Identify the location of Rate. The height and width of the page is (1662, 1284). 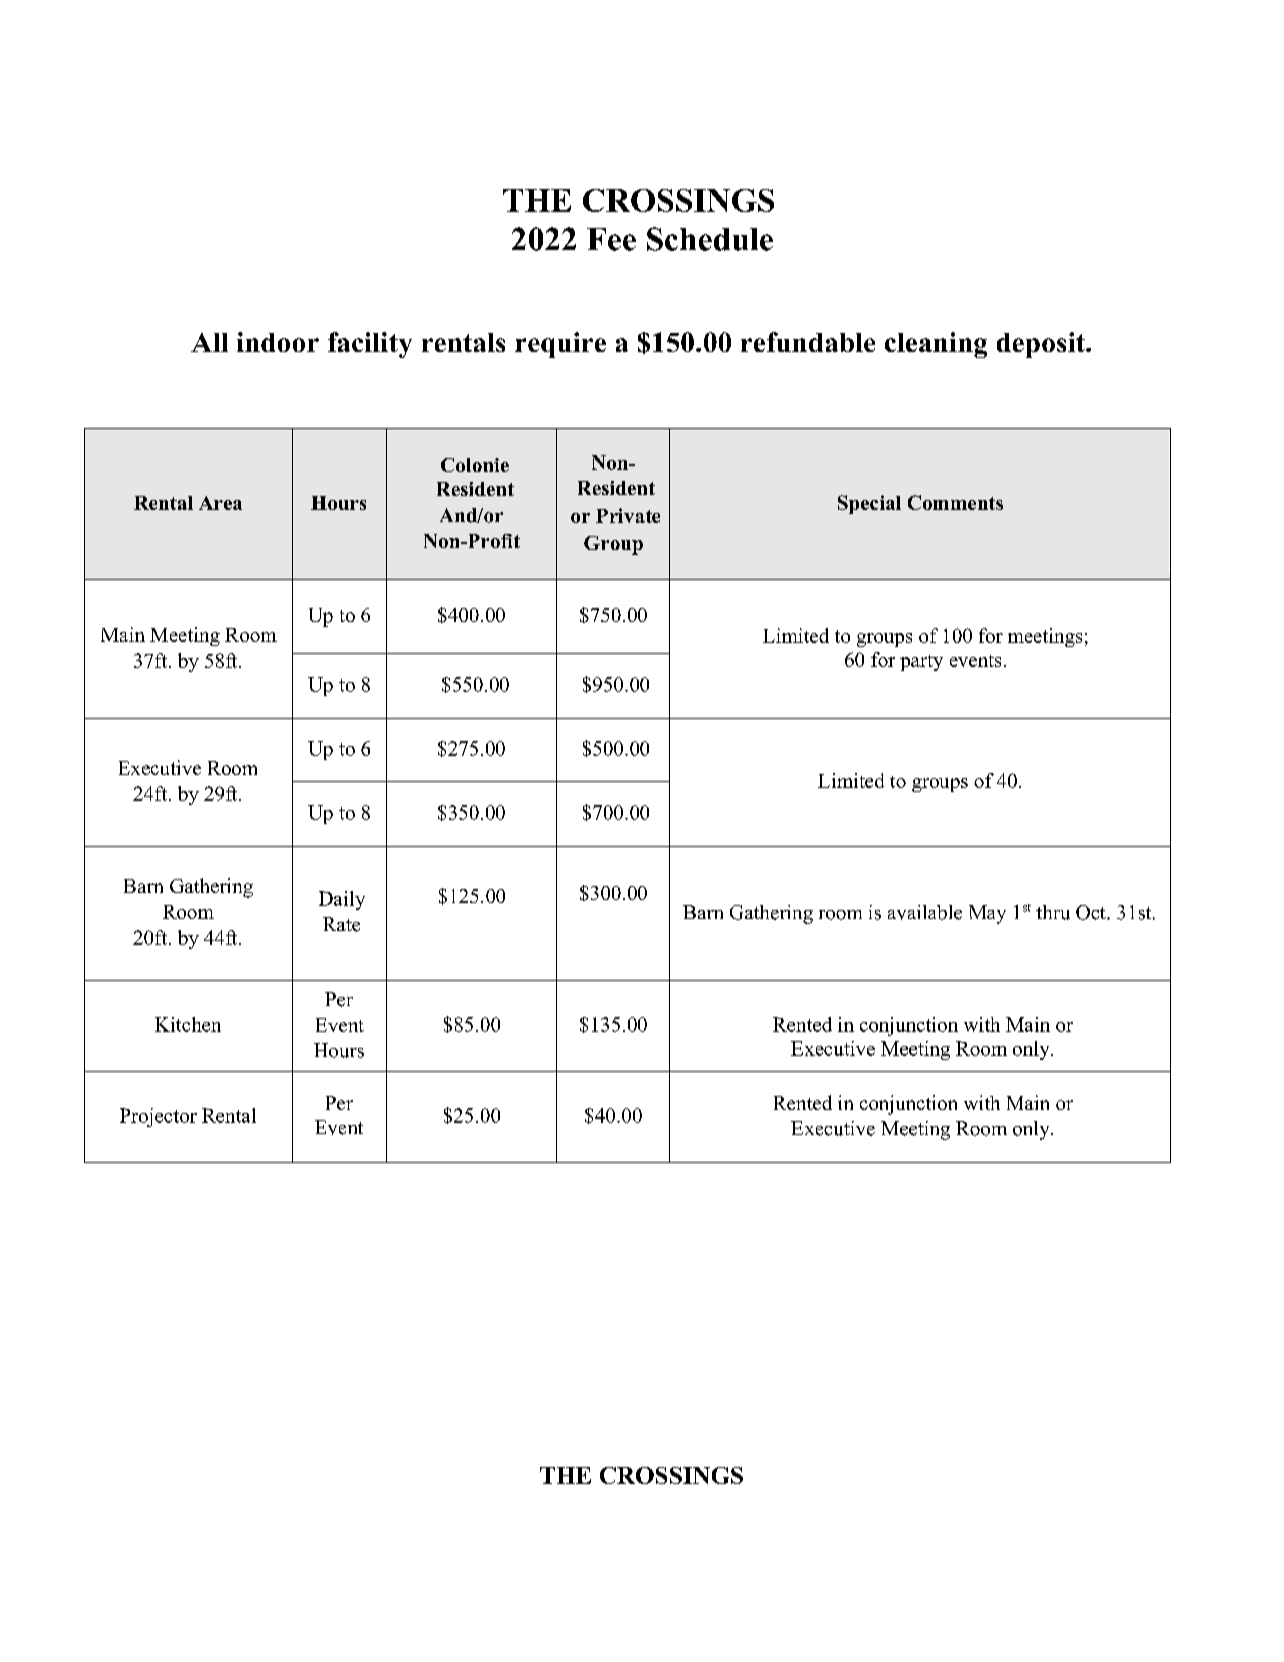
(341, 924).
